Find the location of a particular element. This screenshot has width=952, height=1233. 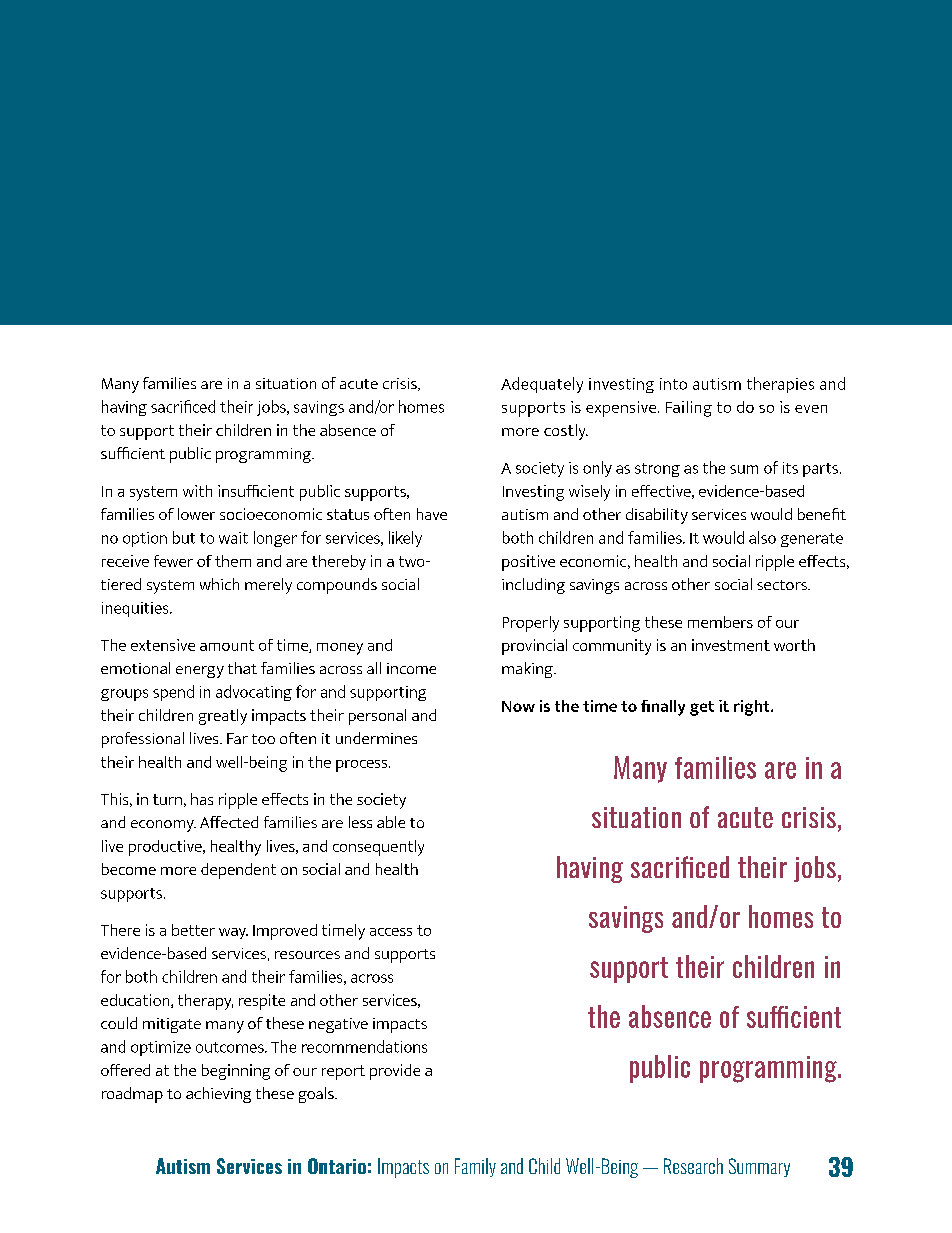

better is located at coordinates (193, 930).
